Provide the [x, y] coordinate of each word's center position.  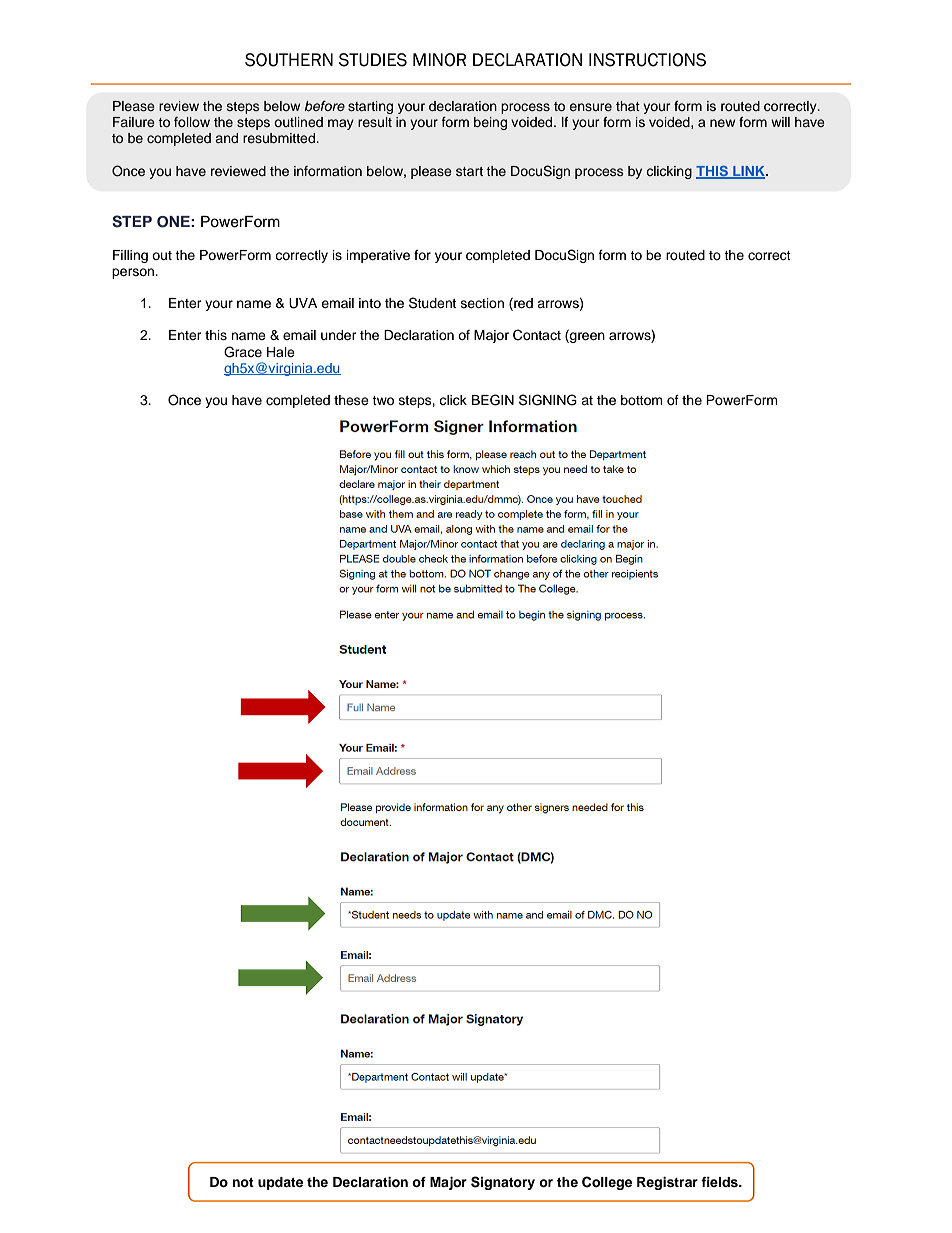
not [243, 1182]
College [607, 1183]
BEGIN [493, 400]
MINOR [439, 60]
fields [720, 1182]
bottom [642, 400]
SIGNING [548, 400]
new [722, 123]
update [280, 1183]
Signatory [503, 1183]
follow [192, 122]
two [383, 400]
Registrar [667, 1183]
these [351, 400]
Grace [243, 352]
